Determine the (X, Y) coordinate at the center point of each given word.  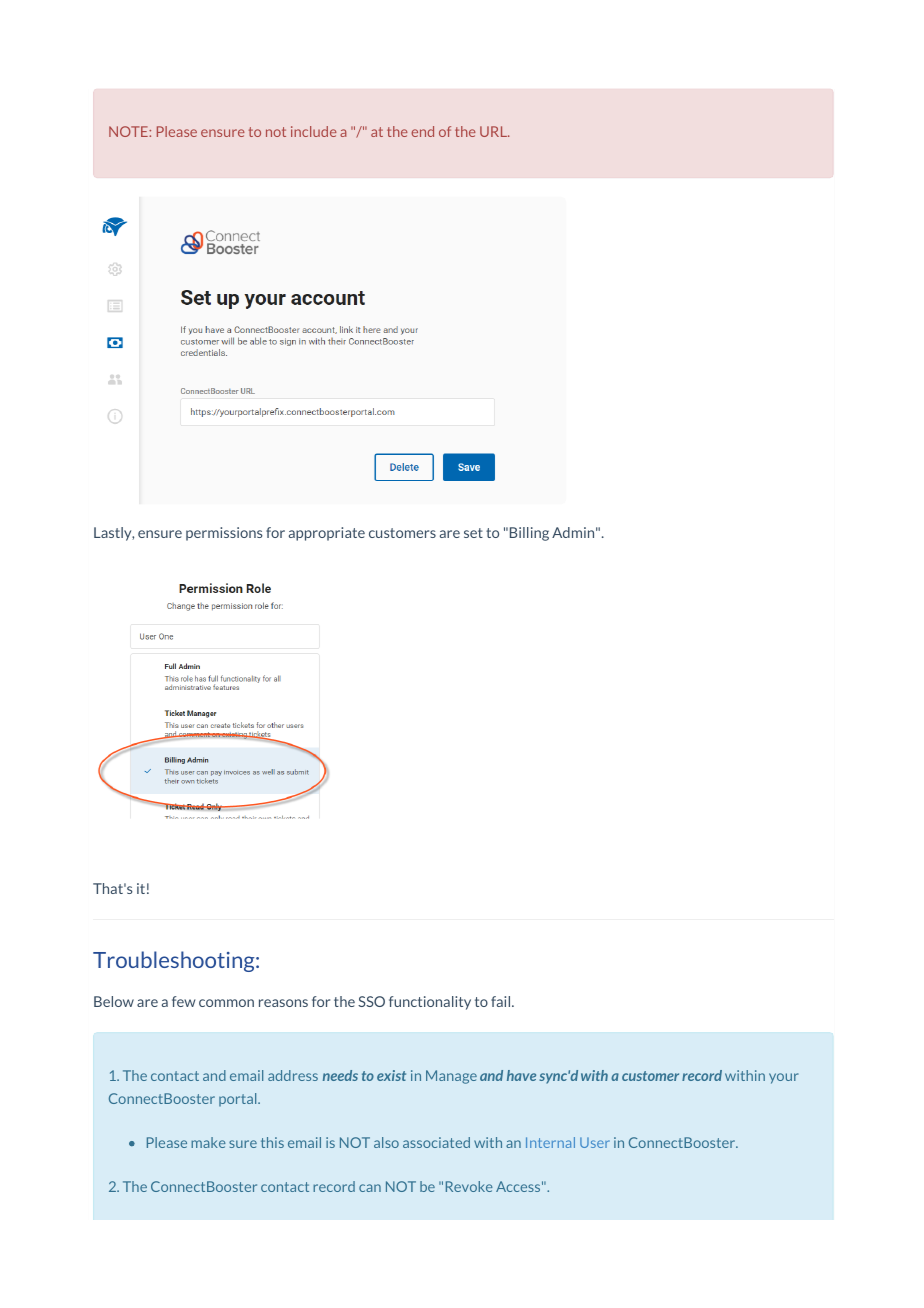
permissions (224, 534)
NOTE (129, 131)
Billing (529, 534)
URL (494, 131)
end (422, 131)
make (208, 1142)
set (473, 533)
